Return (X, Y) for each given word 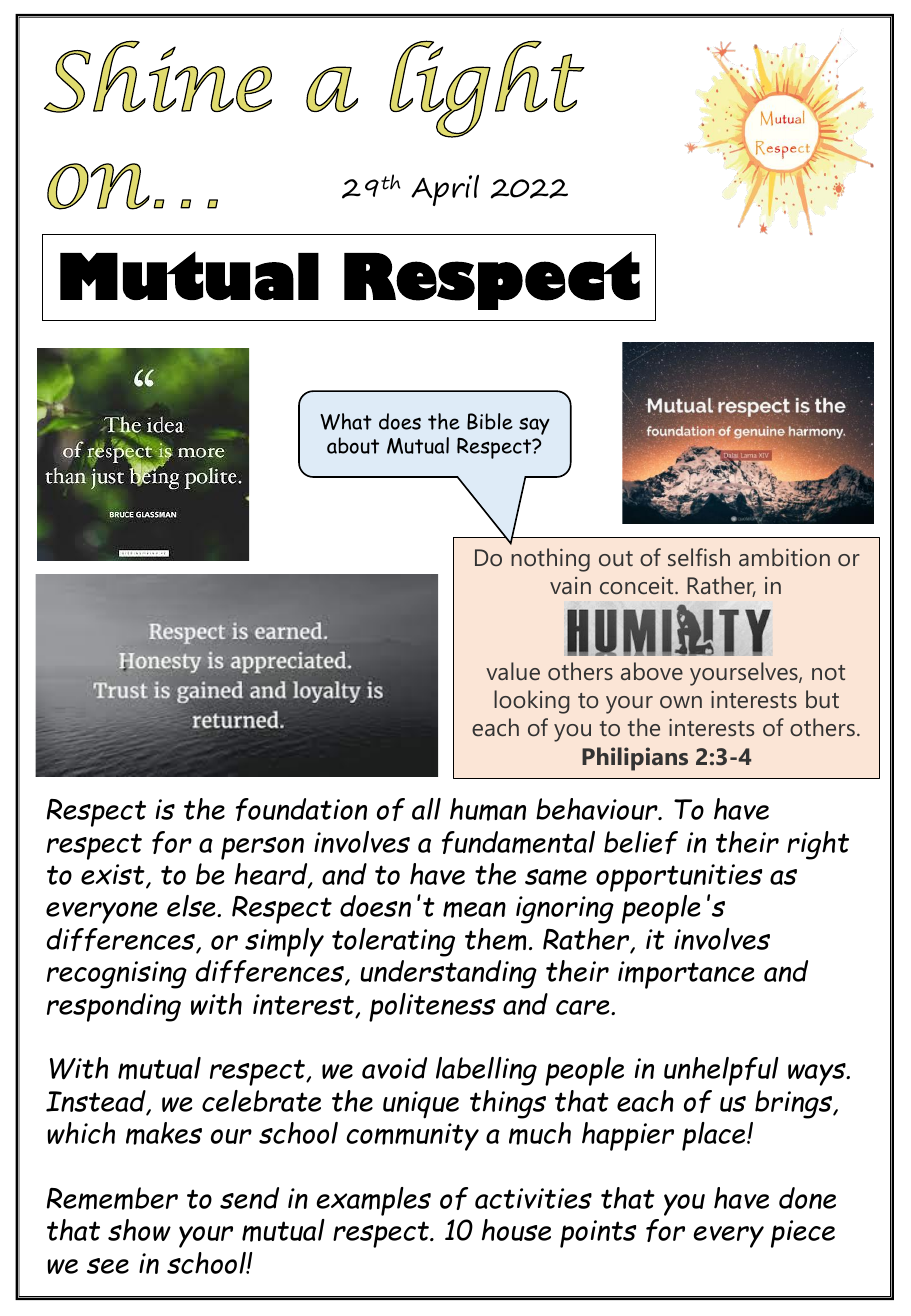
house (516, 1230)
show (139, 1230)
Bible (490, 421)
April (445, 190)
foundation (301, 809)
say (534, 426)
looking (532, 702)
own (681, 702)
